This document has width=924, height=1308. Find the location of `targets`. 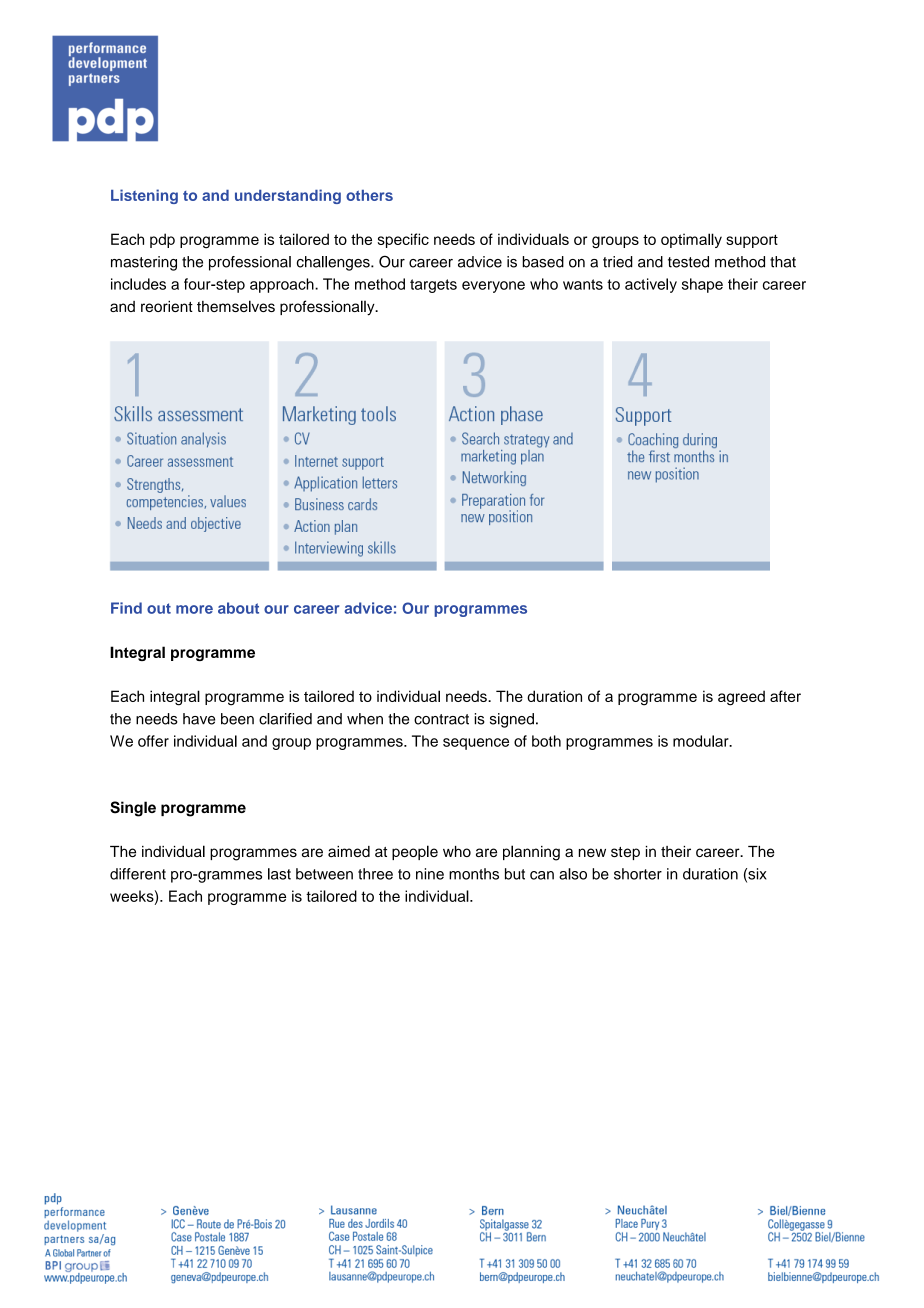

targets is located at coordinates (433, 286).
